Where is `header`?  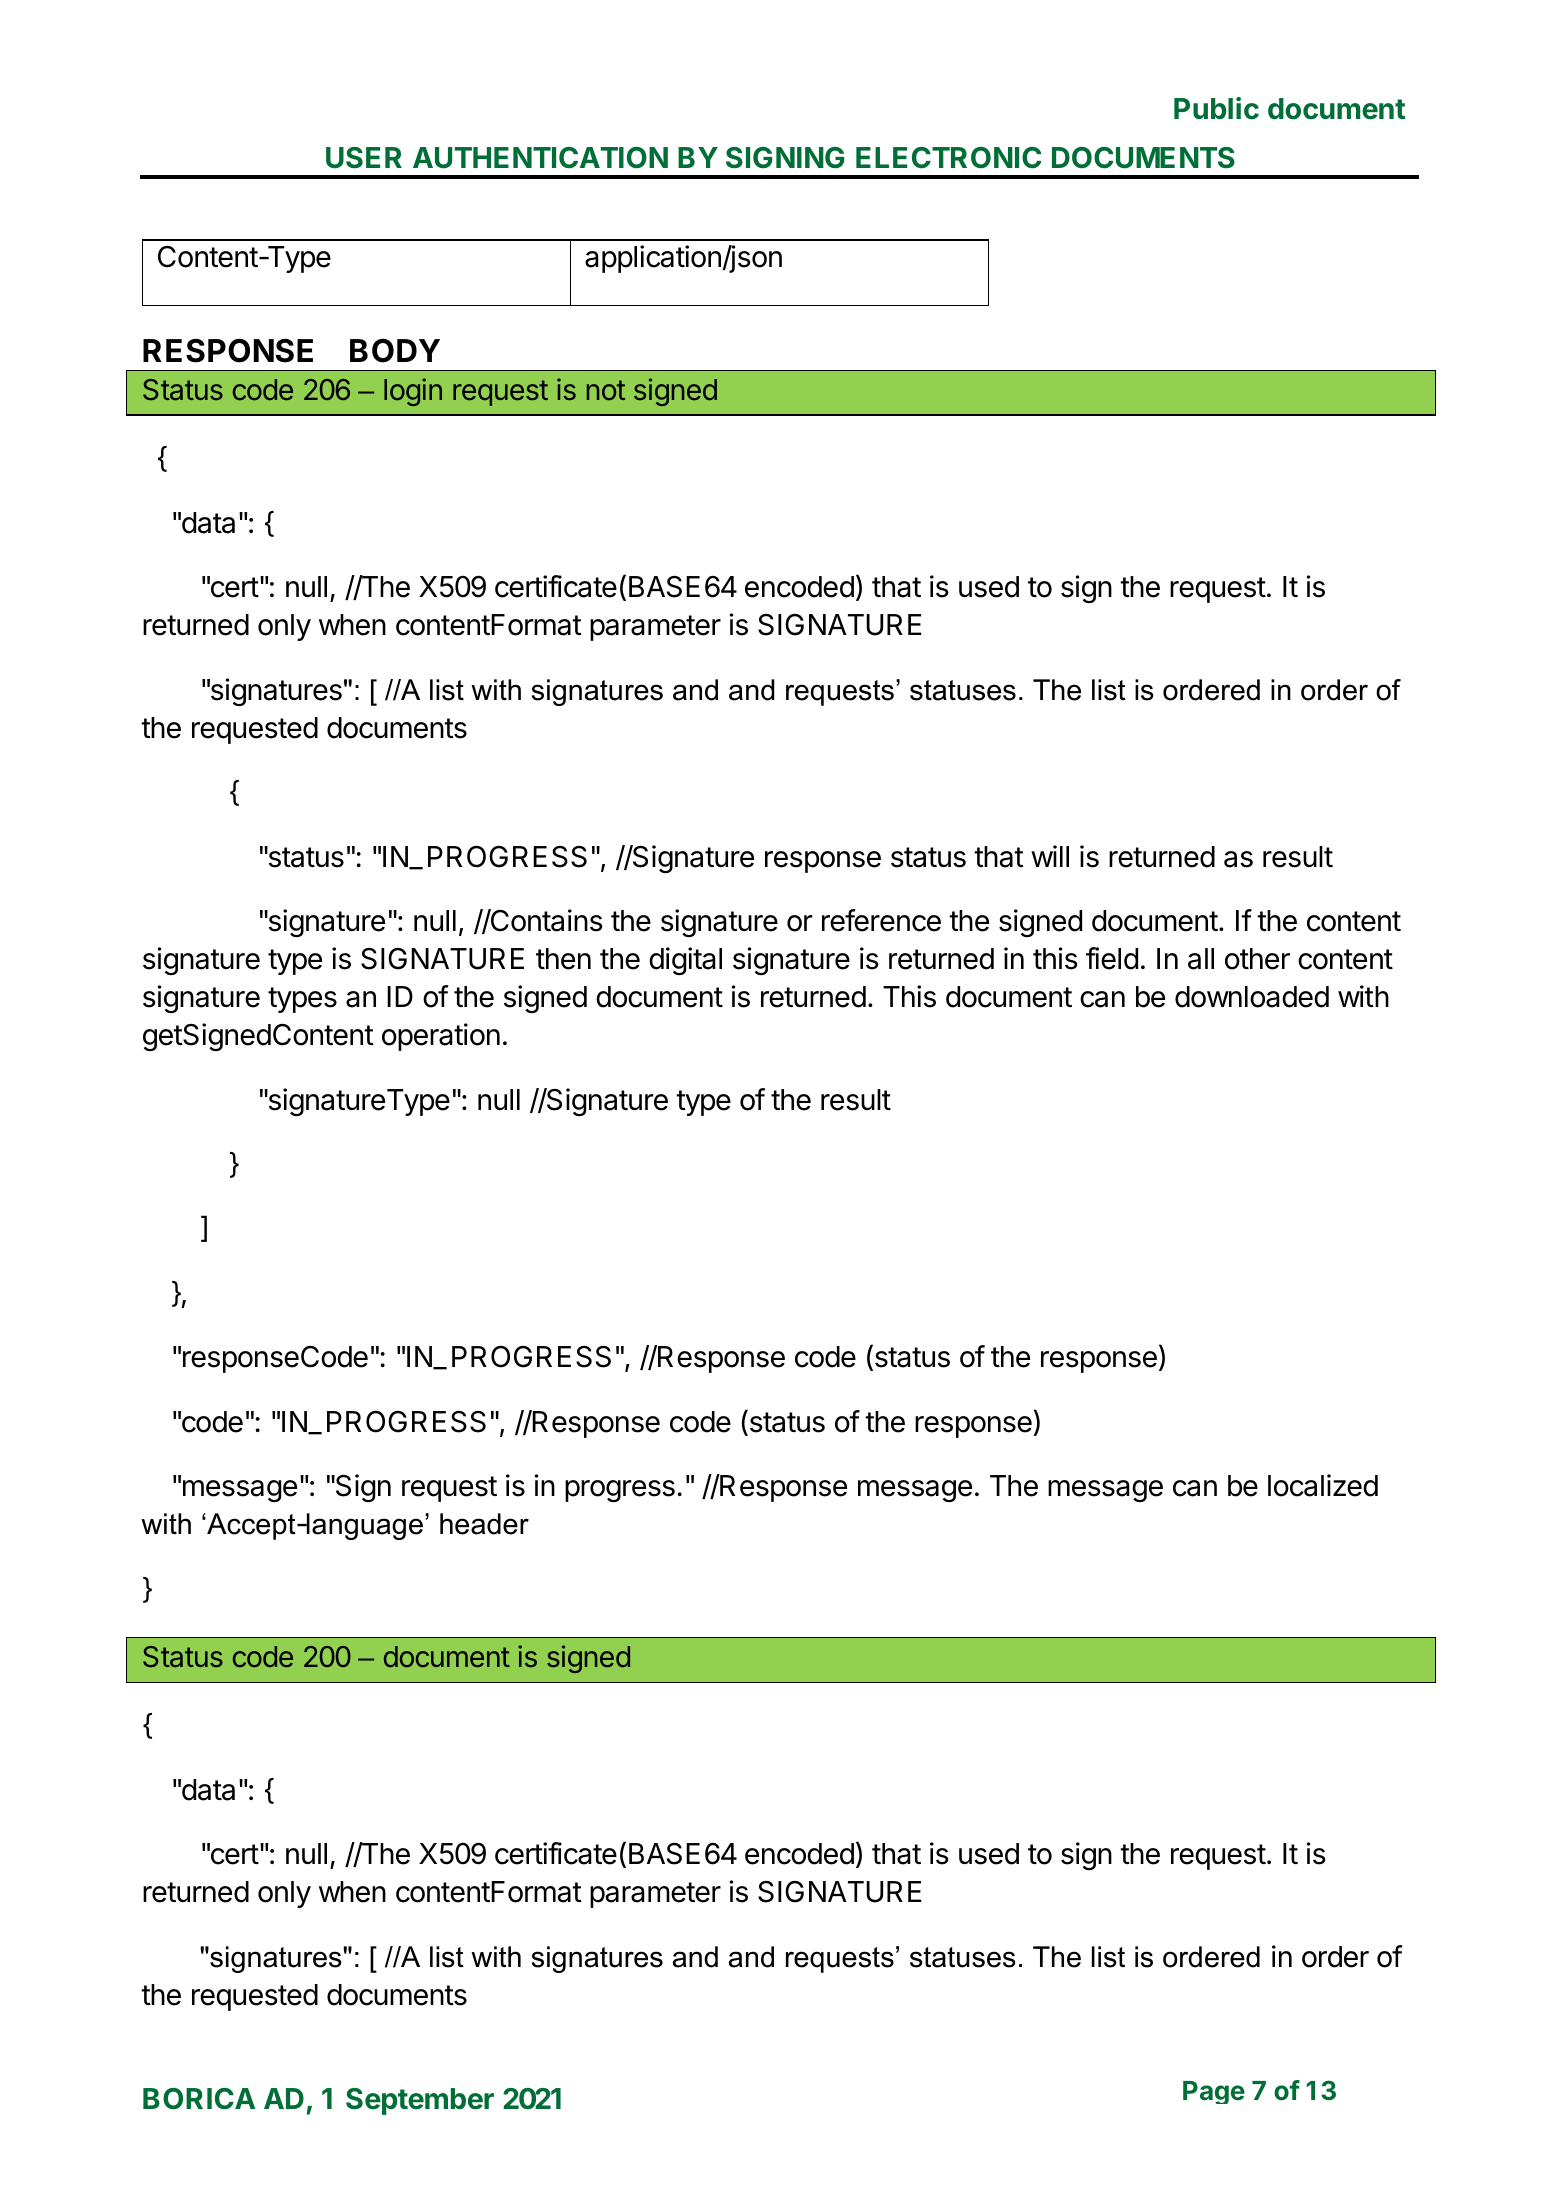 header is located at coordinates (484, 1524).
